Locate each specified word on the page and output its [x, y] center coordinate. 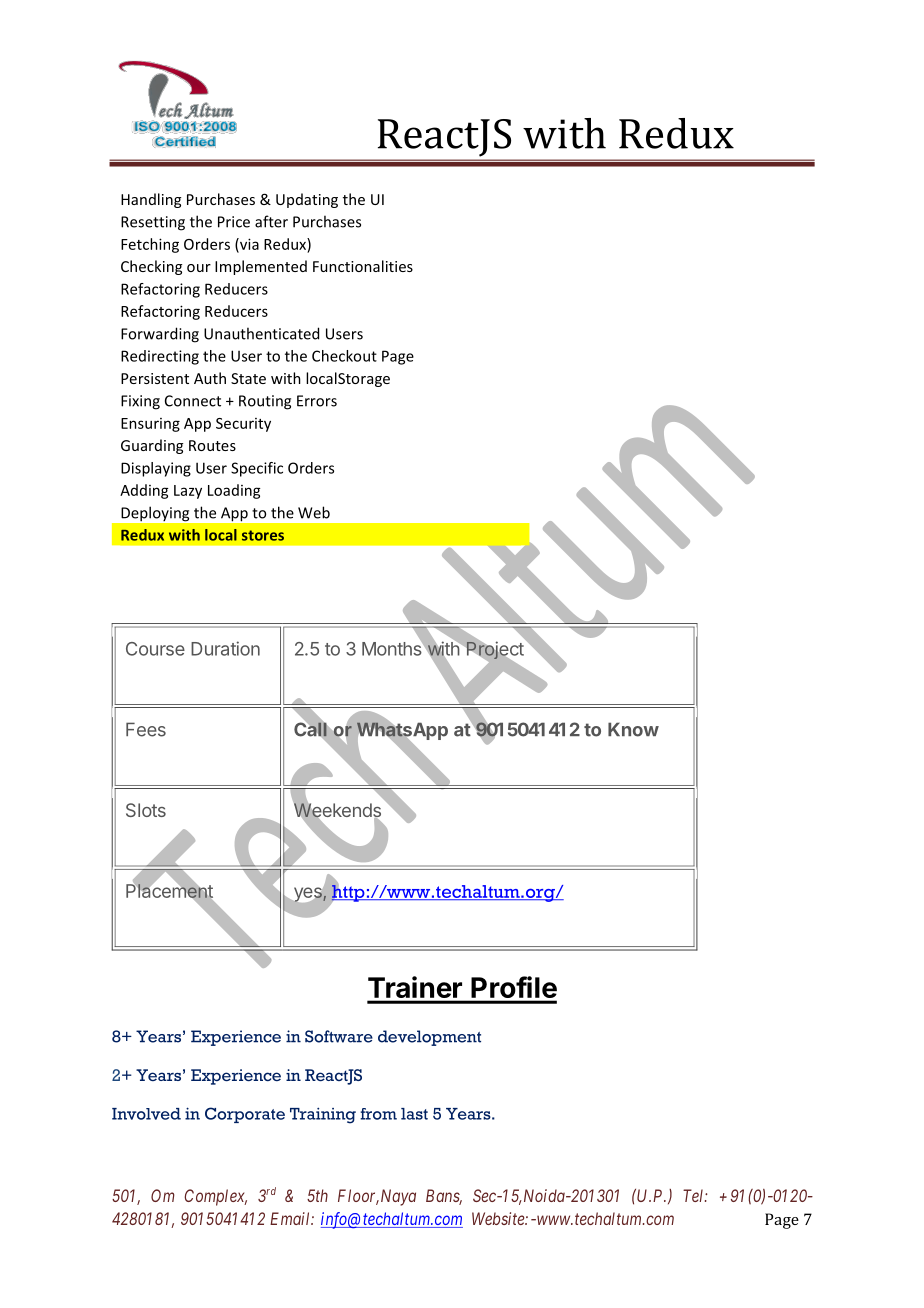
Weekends [337, 810]
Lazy [188, 492]
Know [633, 729]
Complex [215, 1197]
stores [263, 535]
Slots [146, 810]
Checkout [344, 356]
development [429, 1038]
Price [234, 222]
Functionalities [363, 266]
